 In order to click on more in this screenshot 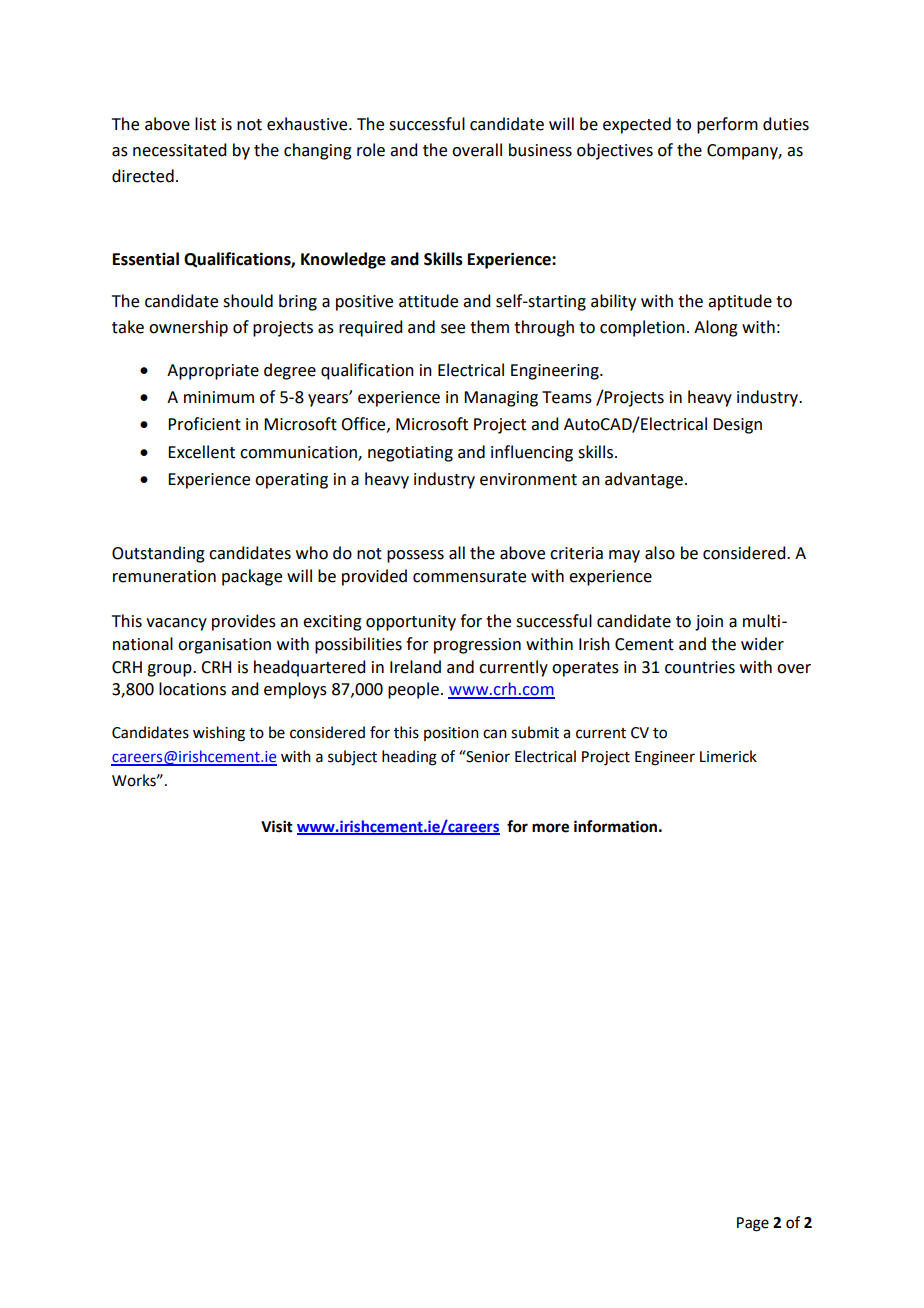, I will do `click(550, 828)`.
